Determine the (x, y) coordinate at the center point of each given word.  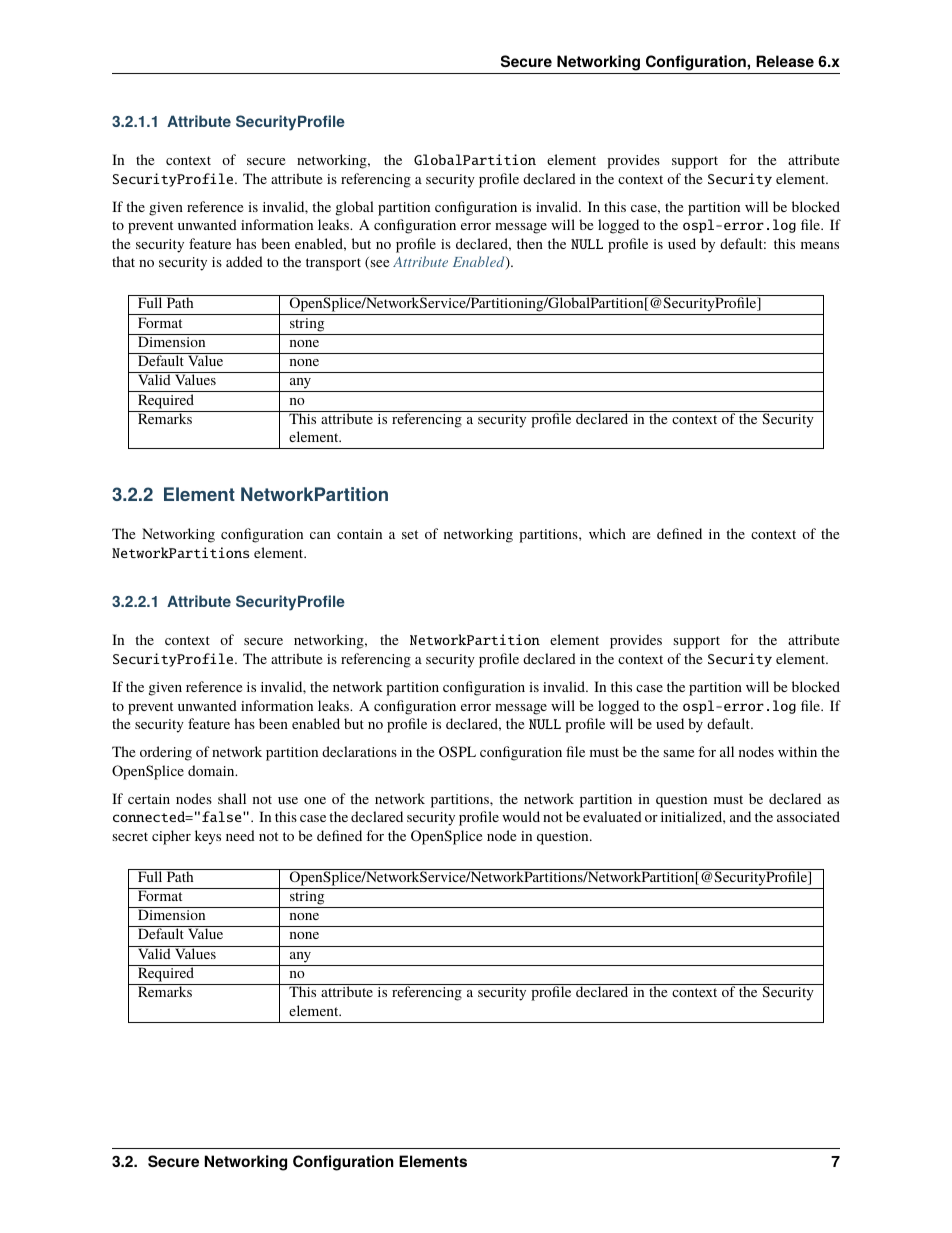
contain (359, 534)
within (797, 751)
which (607, 533)
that (123, 261)
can (320, 535)
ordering (166, 753)
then (530, 243)
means (820, 245)
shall (232, 798)
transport (333, 264)
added (244, 261)
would (521, 816)
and (740, 816)
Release (785, 61)
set (410, 534)
